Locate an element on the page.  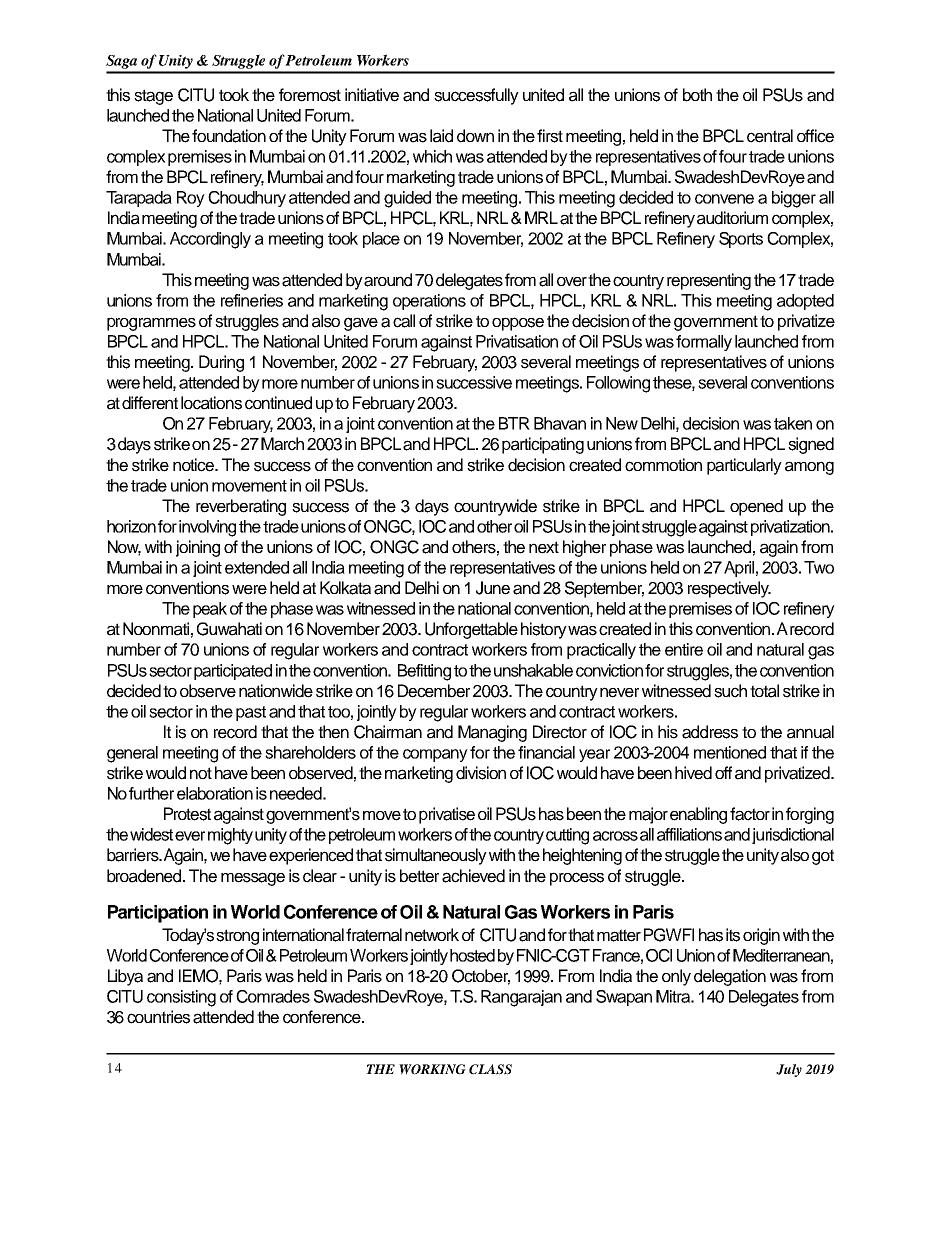
down is located at coordinates (475, 136).
